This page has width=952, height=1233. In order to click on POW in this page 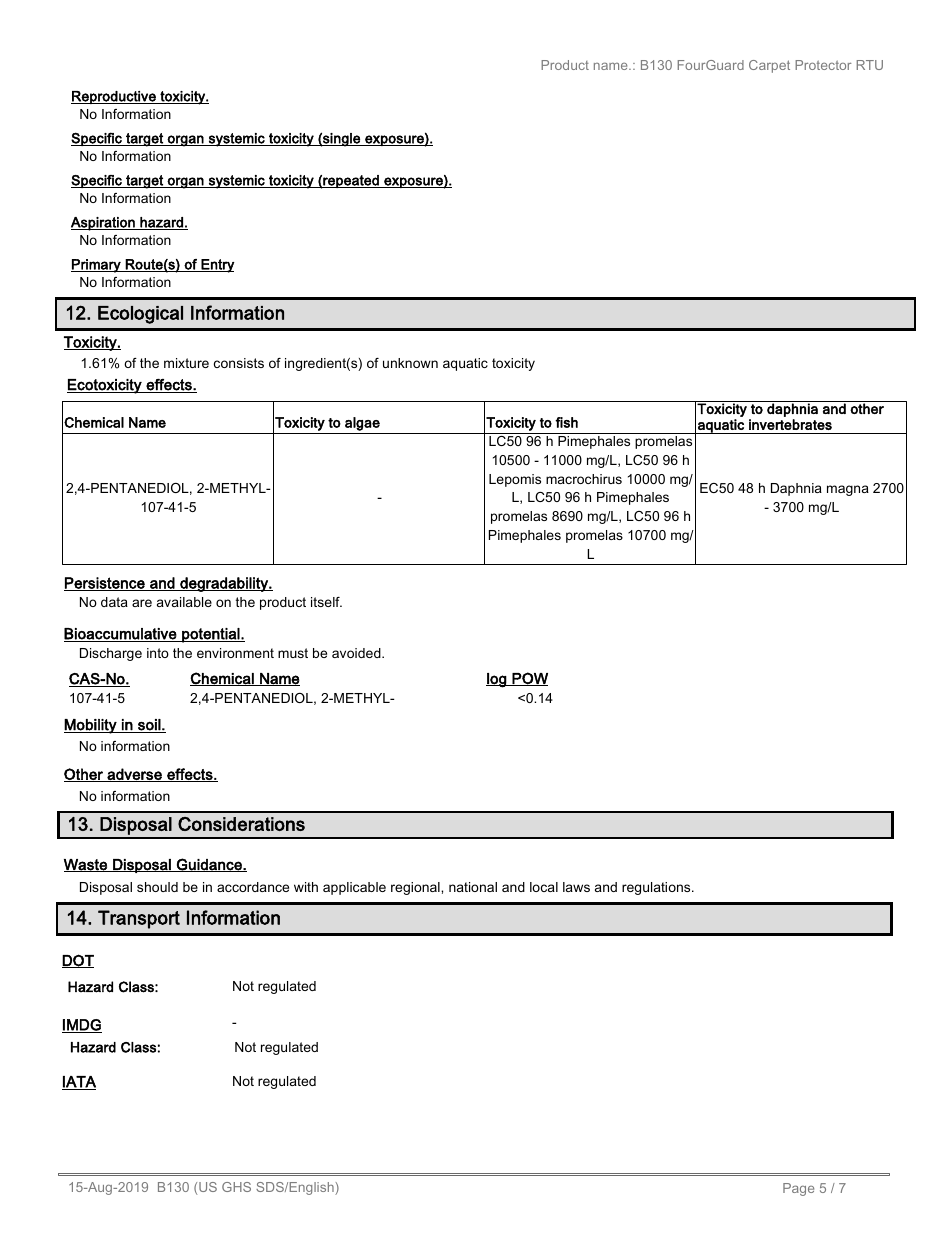, I will do `click(529, 679)`.
